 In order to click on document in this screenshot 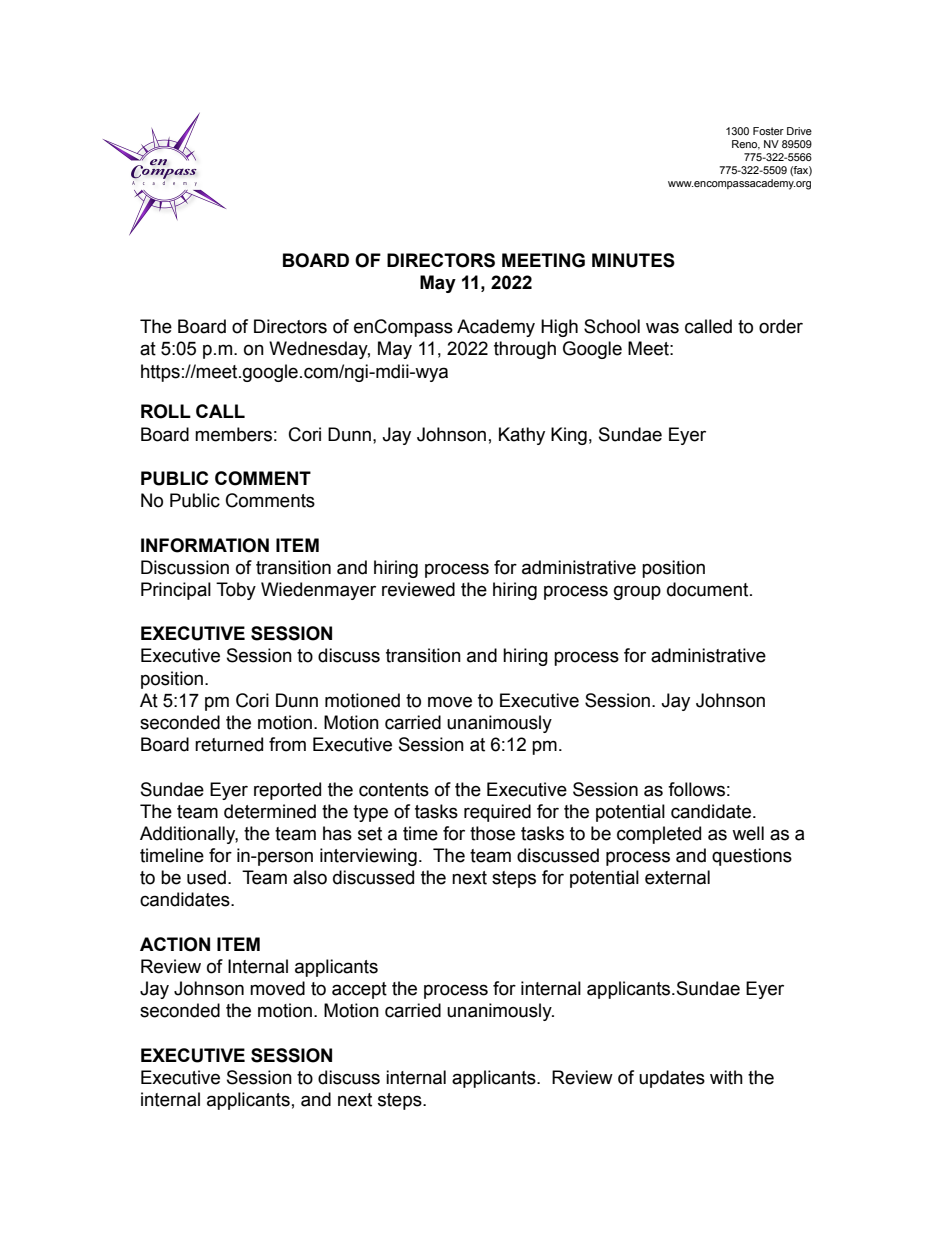, I will do `click(709, 589)`.
